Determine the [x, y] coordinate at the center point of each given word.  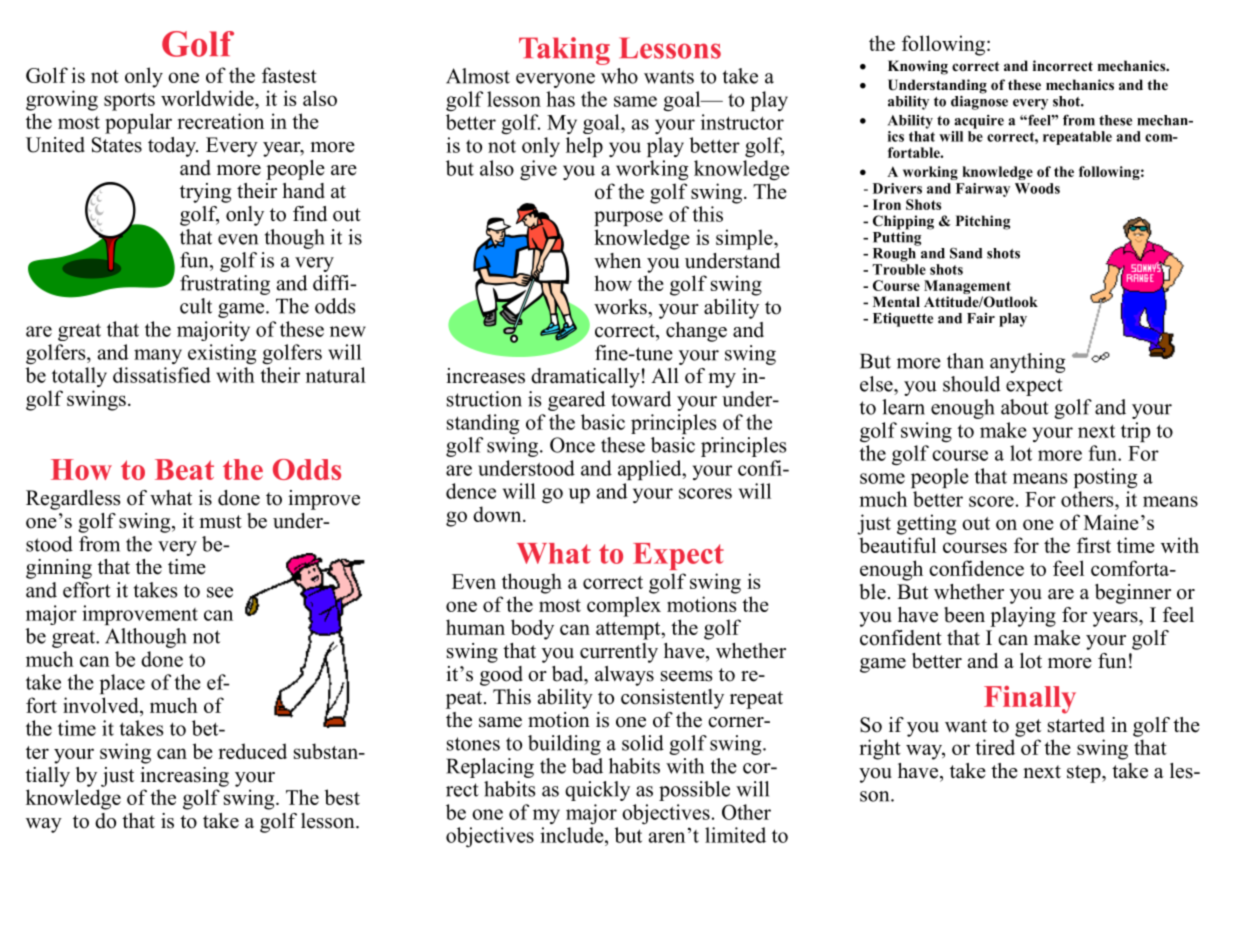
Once [572, 445]
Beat [184, 469]
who [619, 76]
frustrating [225, 285]
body [532, 629]
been [964, 615]
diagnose [979, 101]
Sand [966, 253]
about [1025, 407]
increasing [184, 777]
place [122, 684]
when [617, 261]
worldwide [208, 98]
